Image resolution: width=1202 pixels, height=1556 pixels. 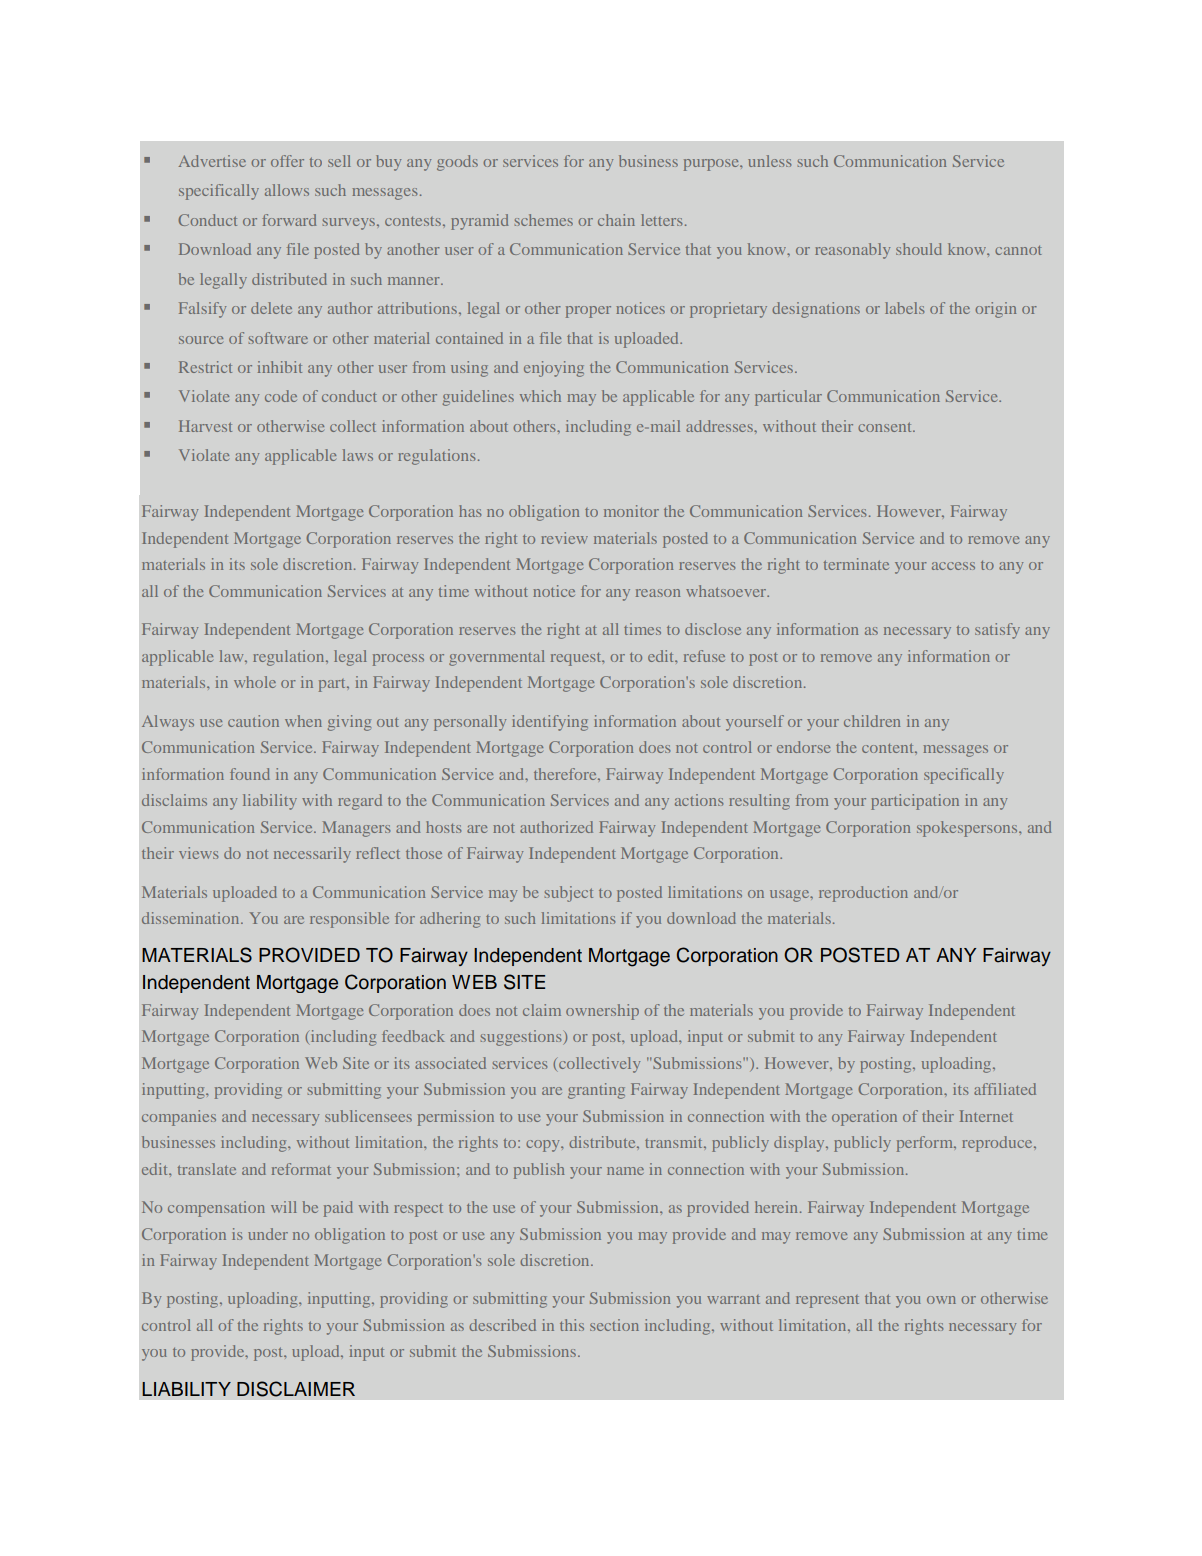 What do you see at coordinates (268, 1234) in the page?
I see `under` at bounding box center [268, 1234].
